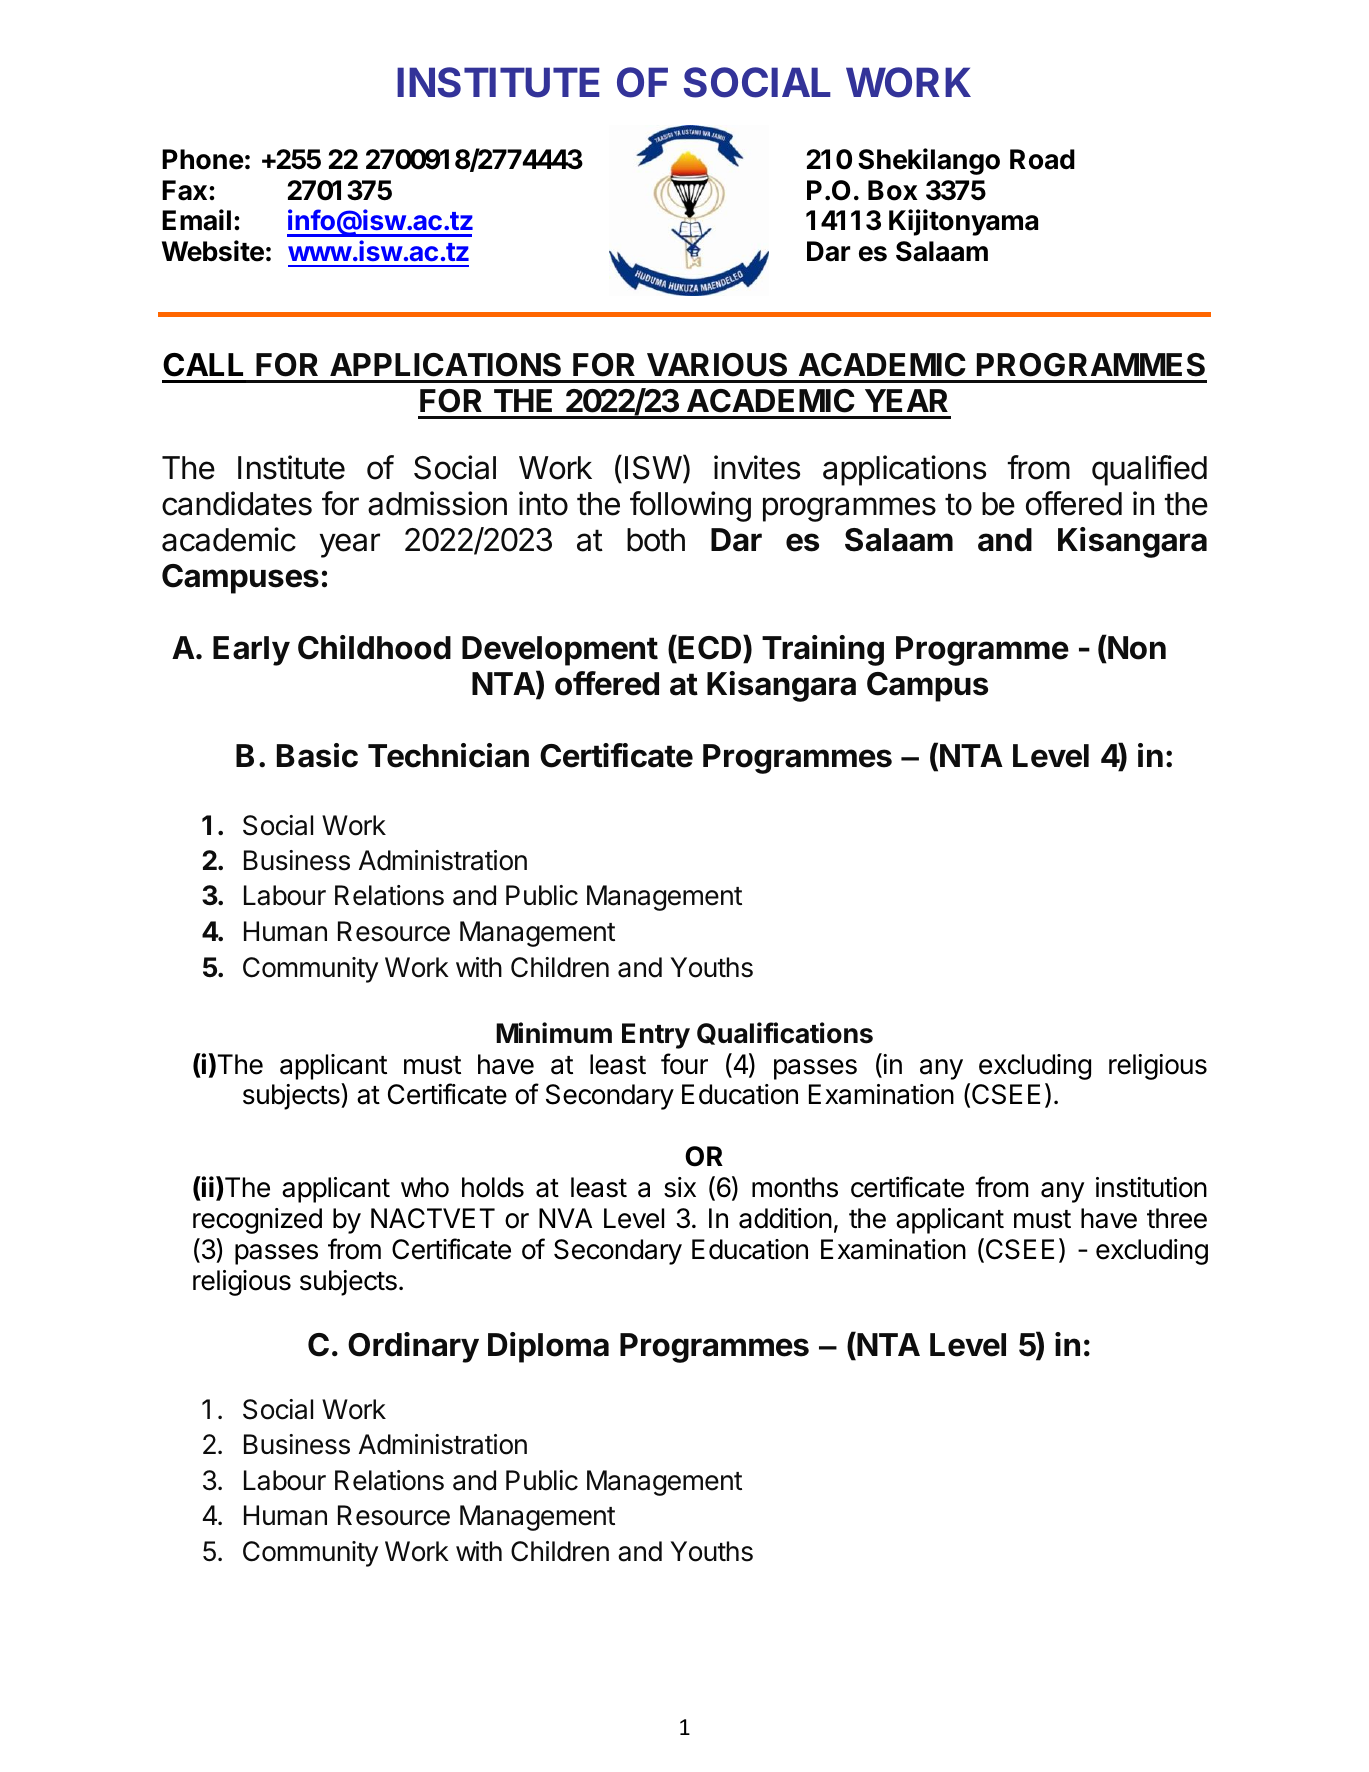  What do you see at coordinates (554, 1032) in the document?
I see `Minimum` at bounding box center [554, 1032].
